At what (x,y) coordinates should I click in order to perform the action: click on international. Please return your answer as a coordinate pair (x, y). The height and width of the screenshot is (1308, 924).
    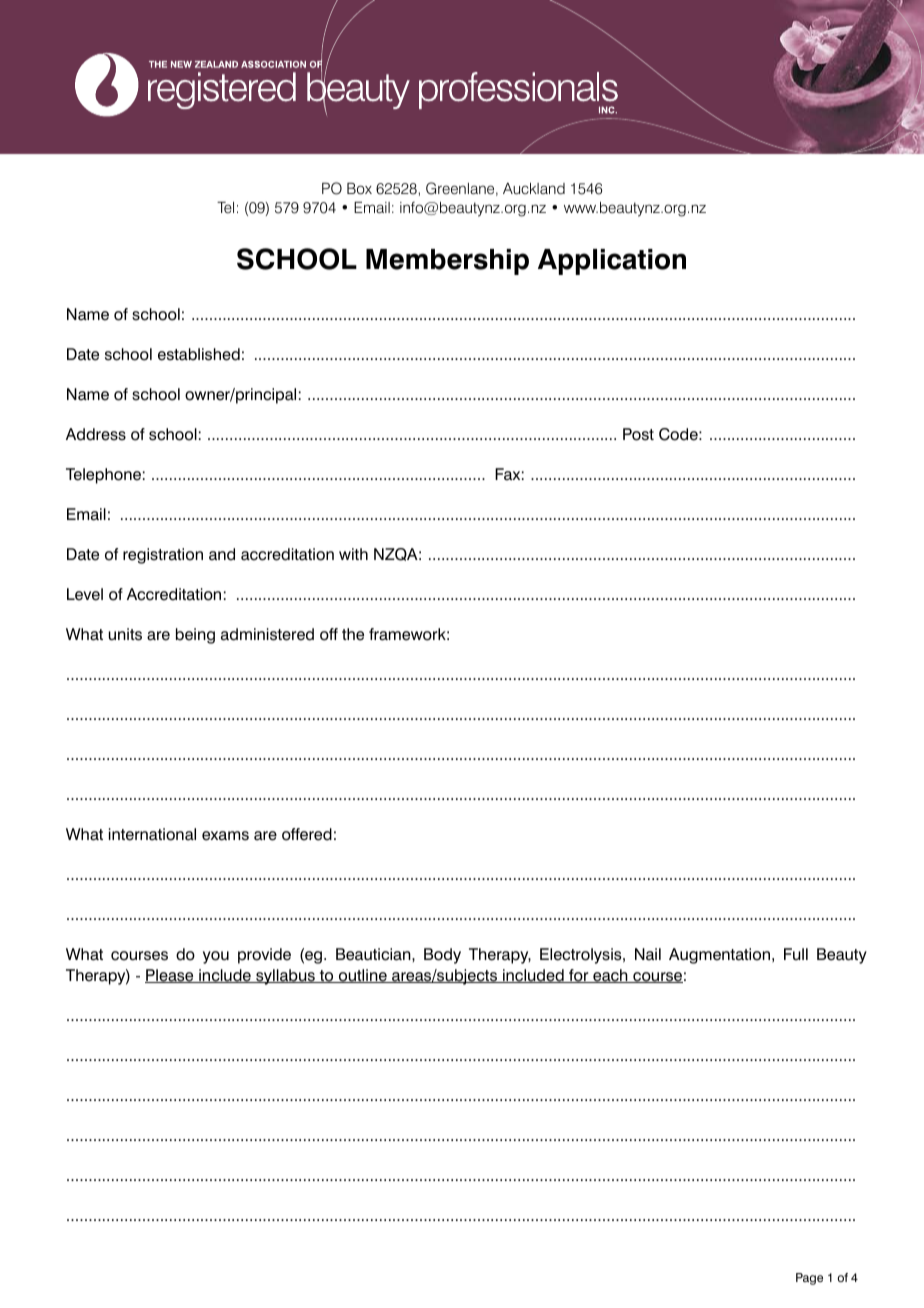
    Looking at the image, I should click on (152, 834).
